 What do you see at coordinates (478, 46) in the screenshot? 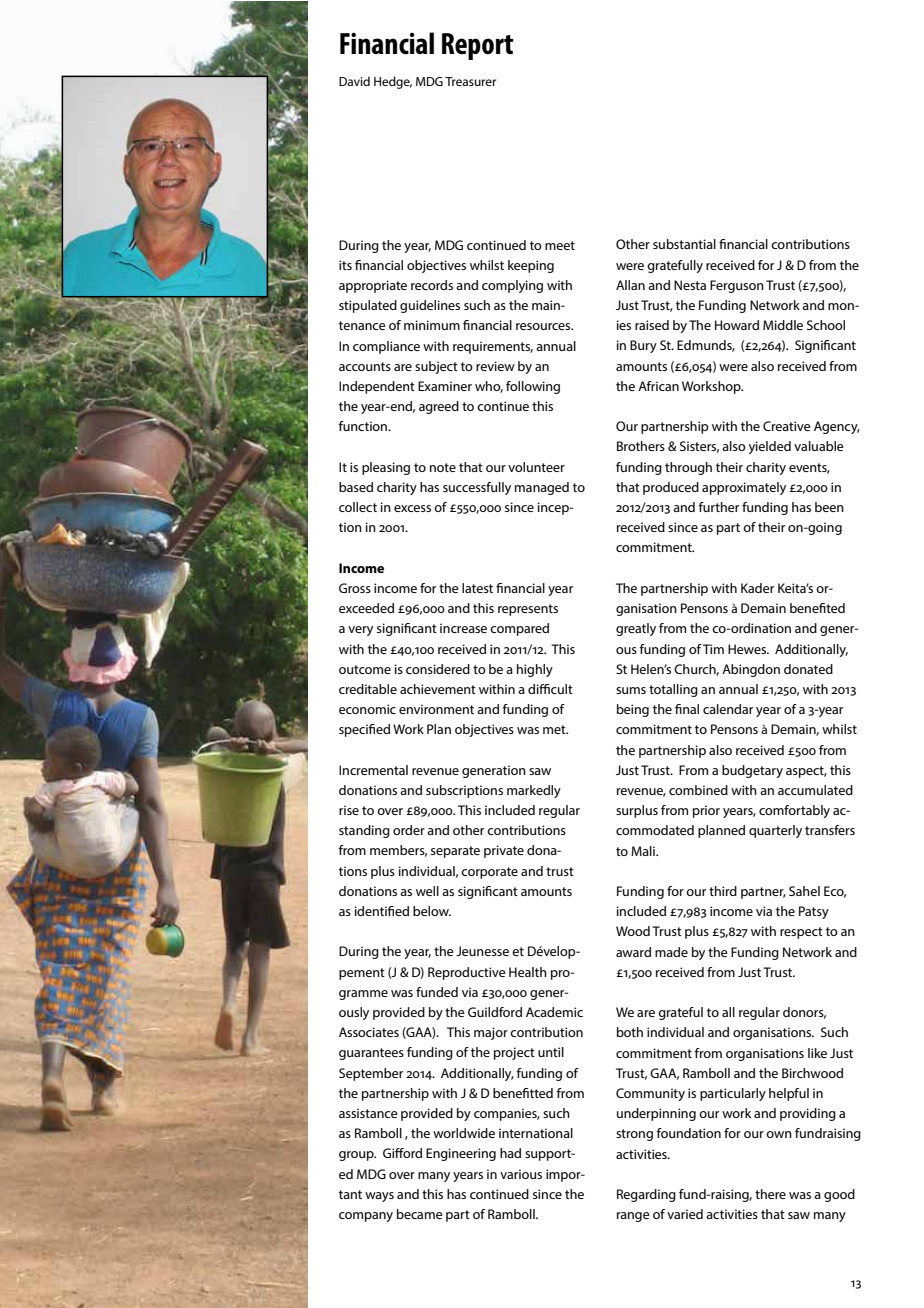
I see `Report` at bounding box center [478, 46].
